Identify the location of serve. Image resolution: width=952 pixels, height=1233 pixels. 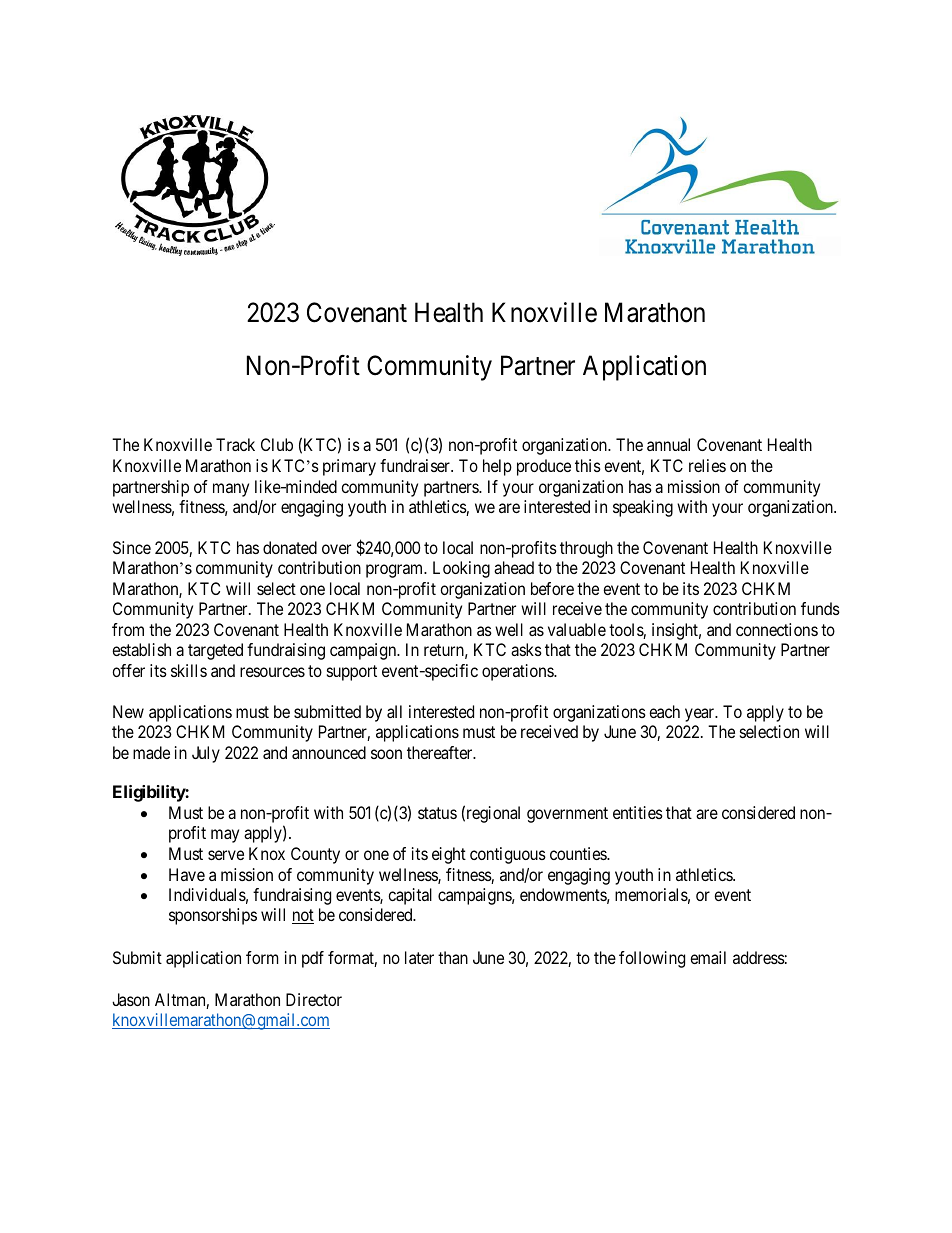
(226, 855).
